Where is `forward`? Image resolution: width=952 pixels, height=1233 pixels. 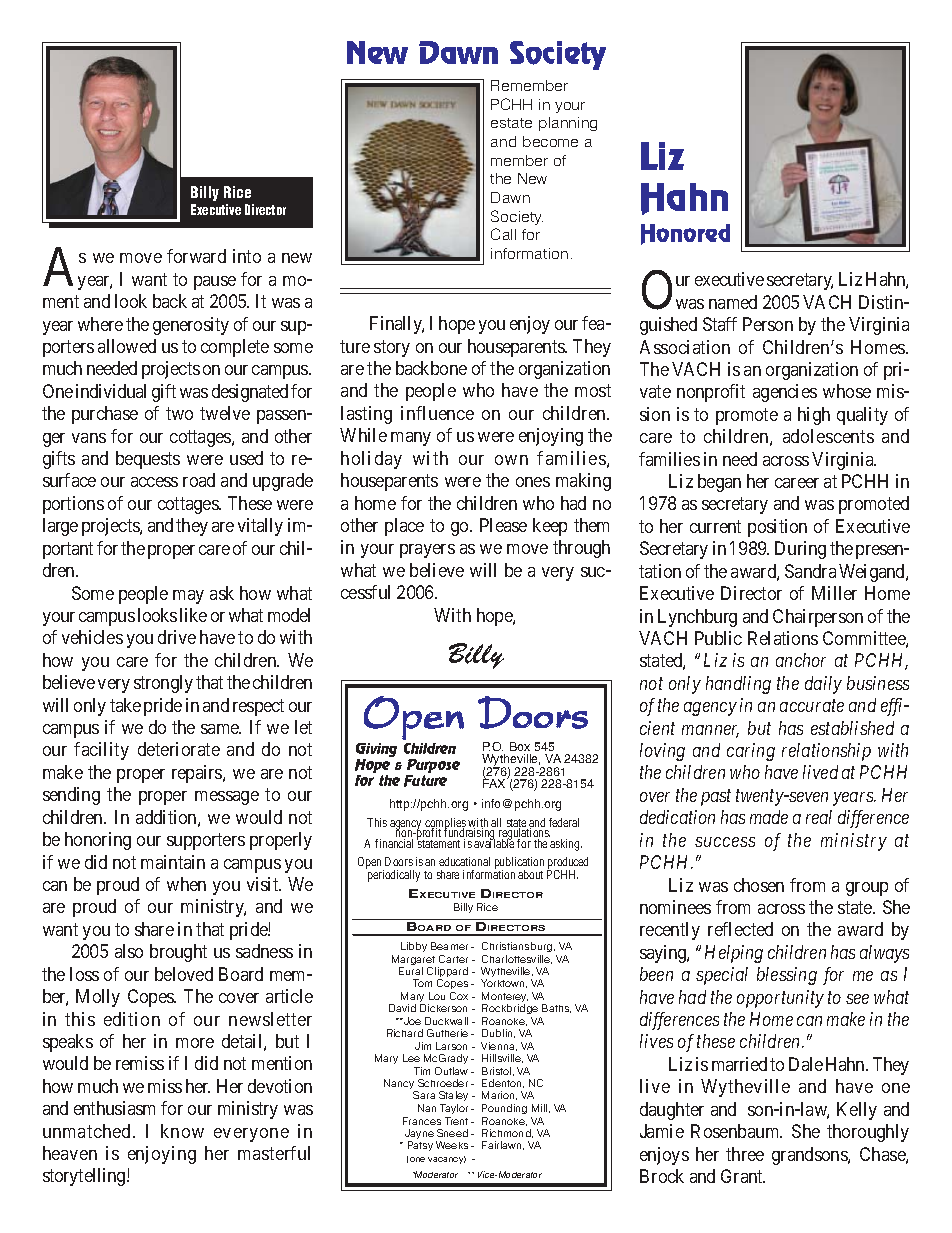
forward is located at coordinates (196, 256).
